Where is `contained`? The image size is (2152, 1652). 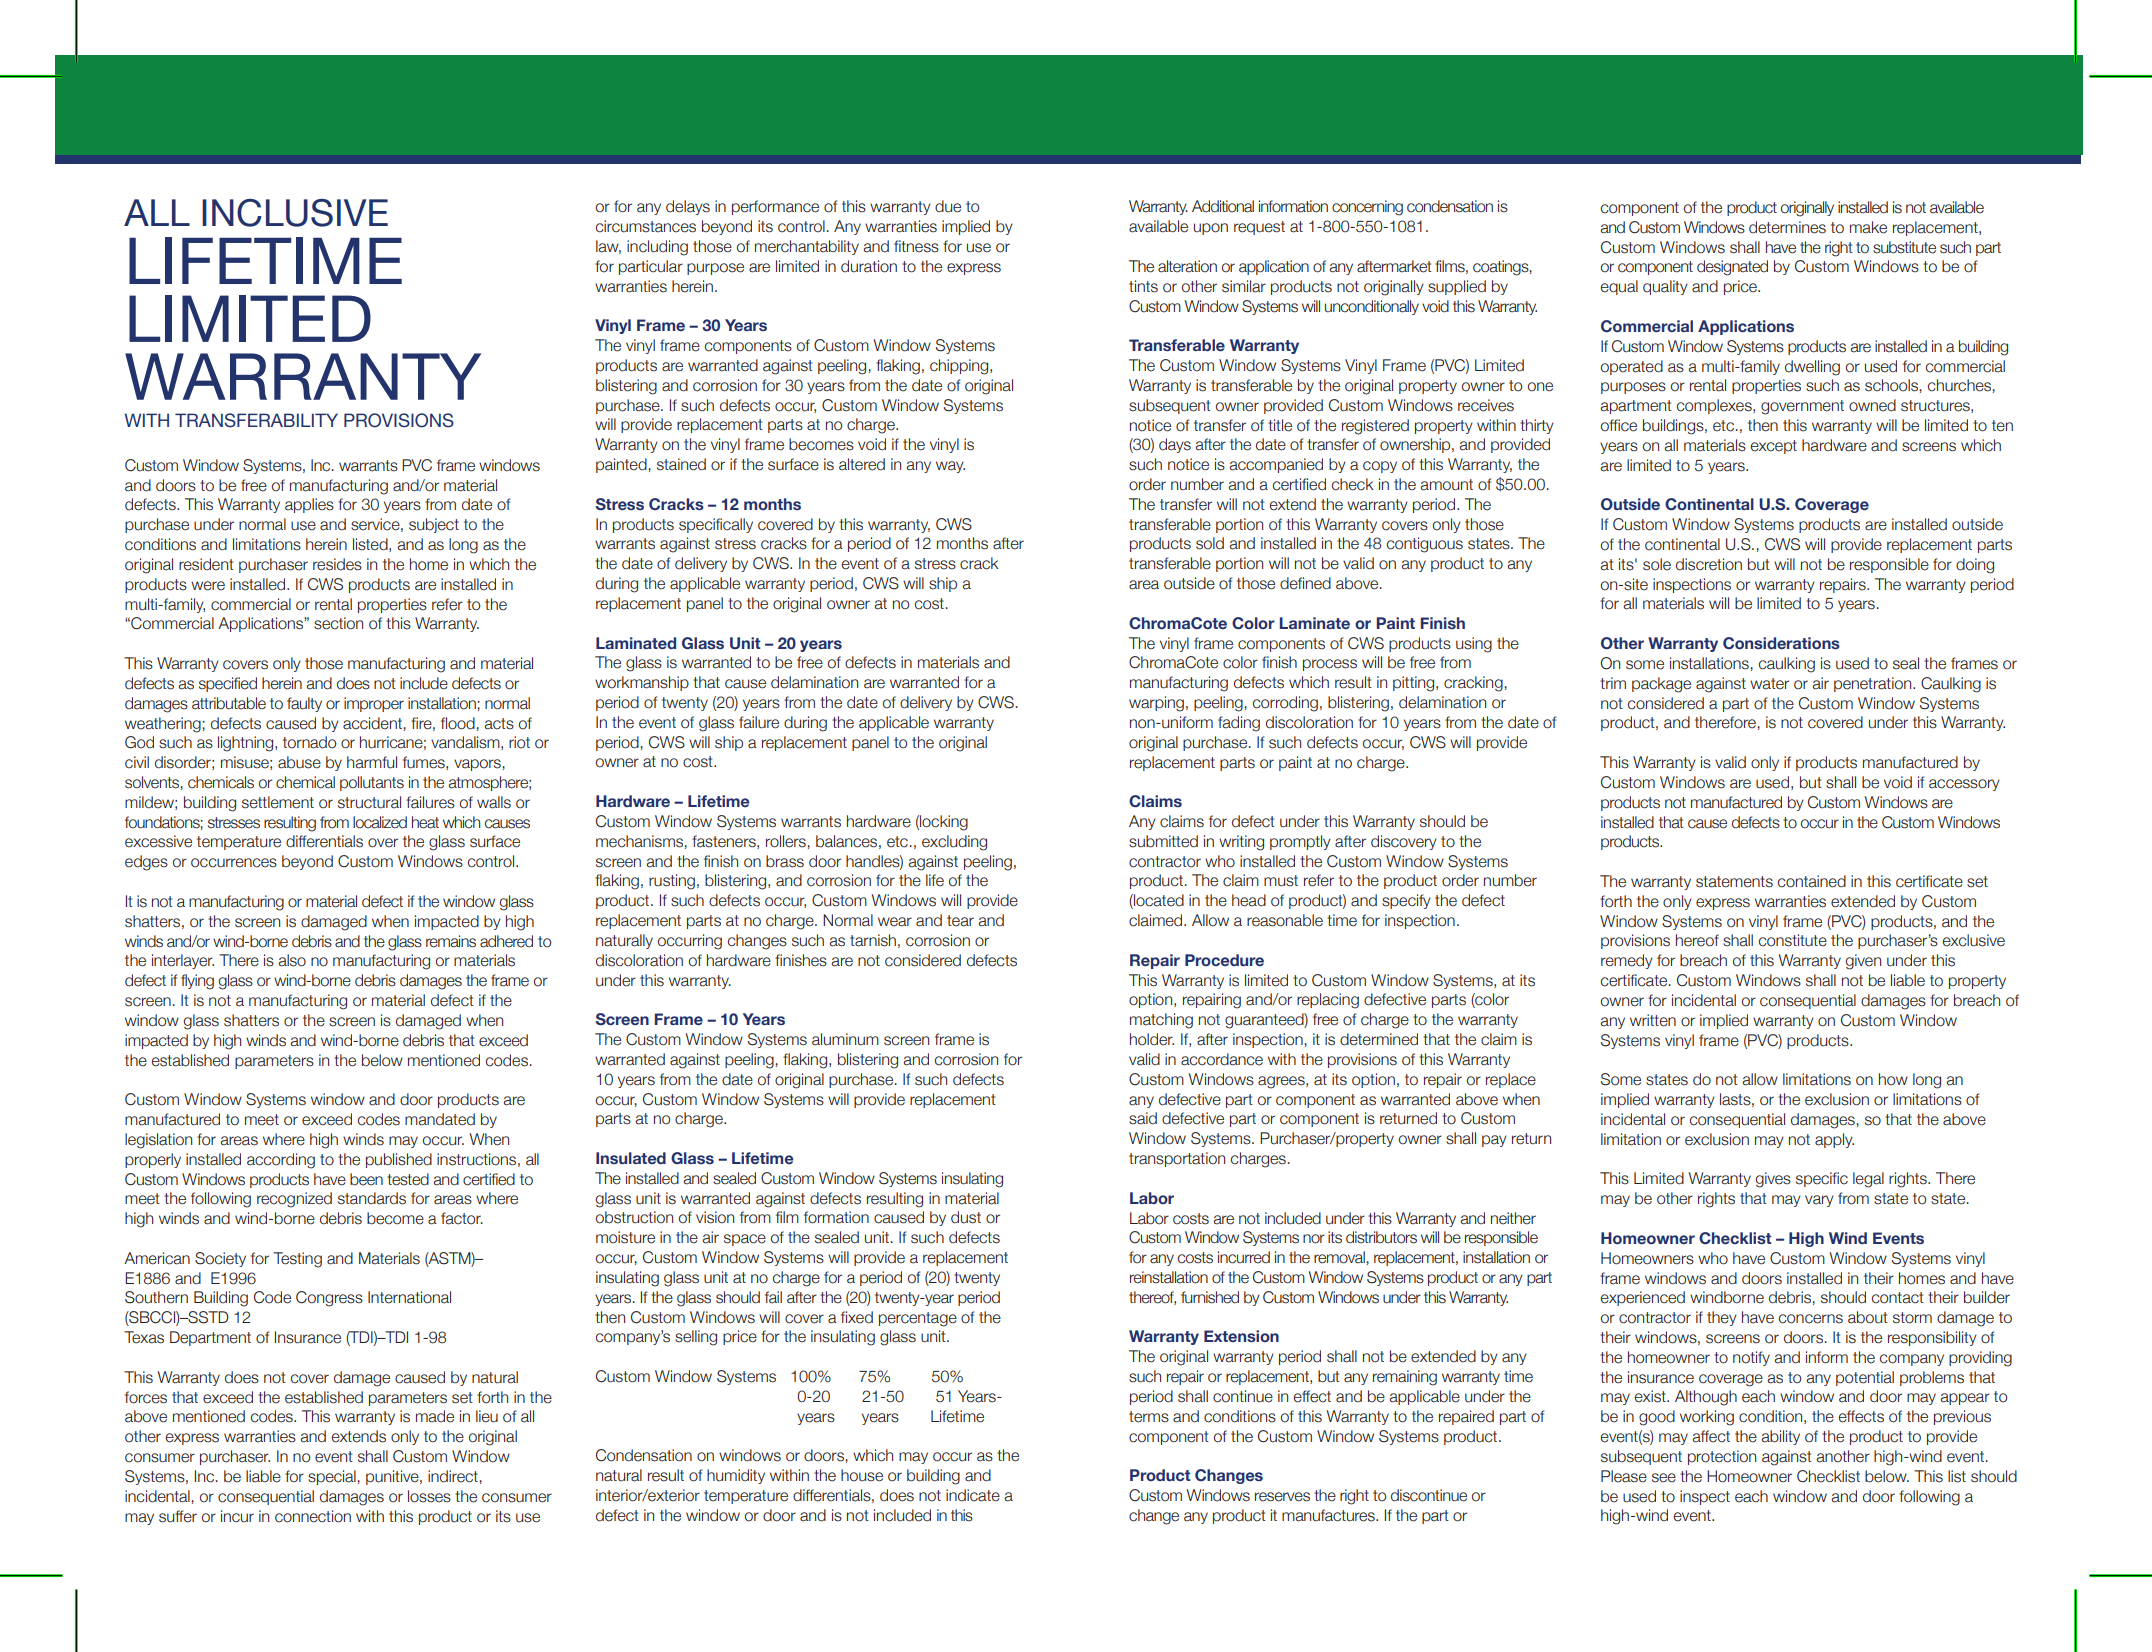 contained is located at coordinates (1812, 881).
